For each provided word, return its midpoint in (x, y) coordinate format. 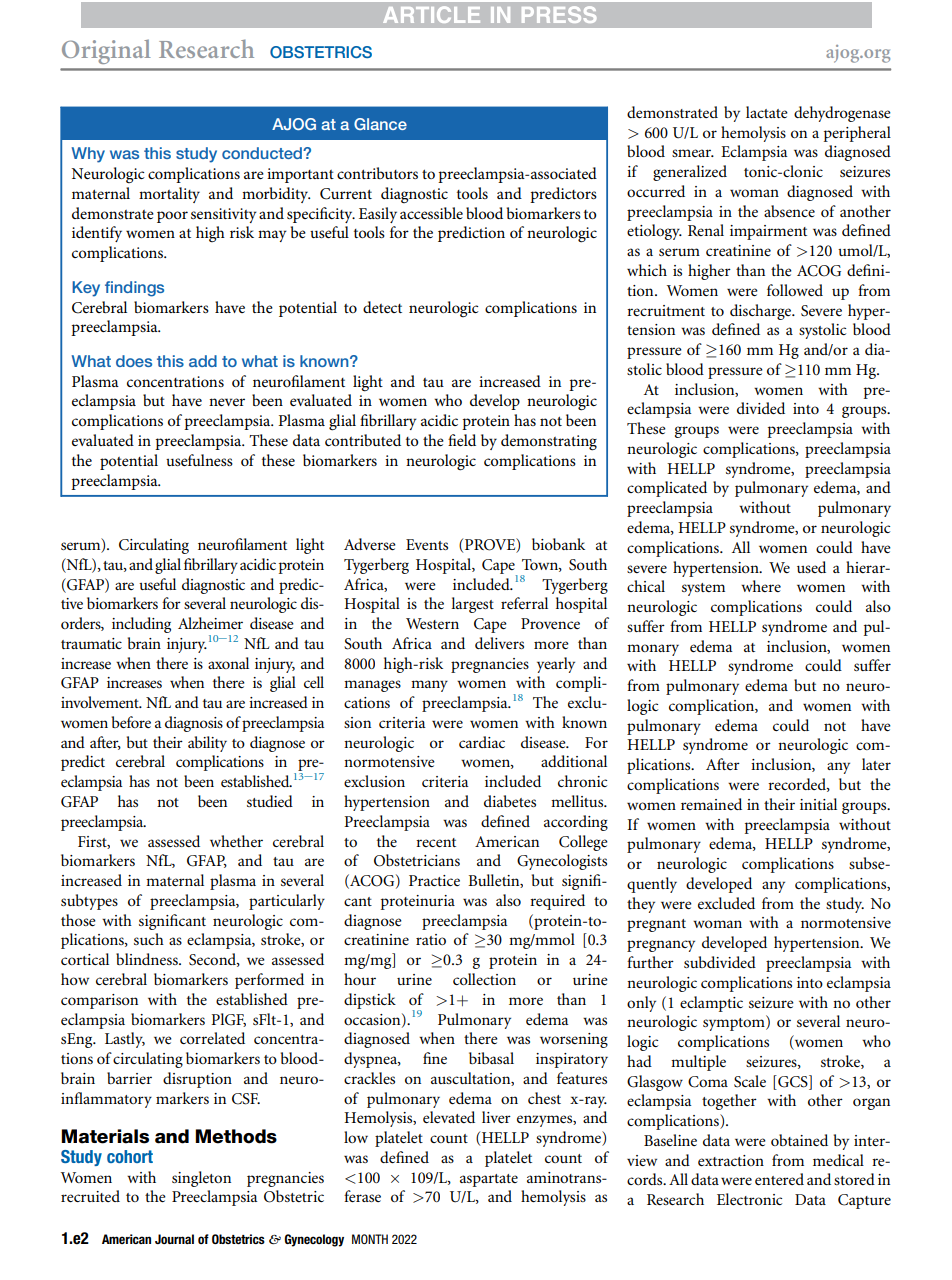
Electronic (749, 1199)
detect (382, 307)
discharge (762, 312)
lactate (767, 112)
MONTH (370, 1239)
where (761, 586)
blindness (148, 959)
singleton (201, 1179)
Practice (434, 880)
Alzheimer (210, 623)
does (134, 361)
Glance (380, 124)
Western (432, 623)
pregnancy (661, 946)
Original (106, 51)
